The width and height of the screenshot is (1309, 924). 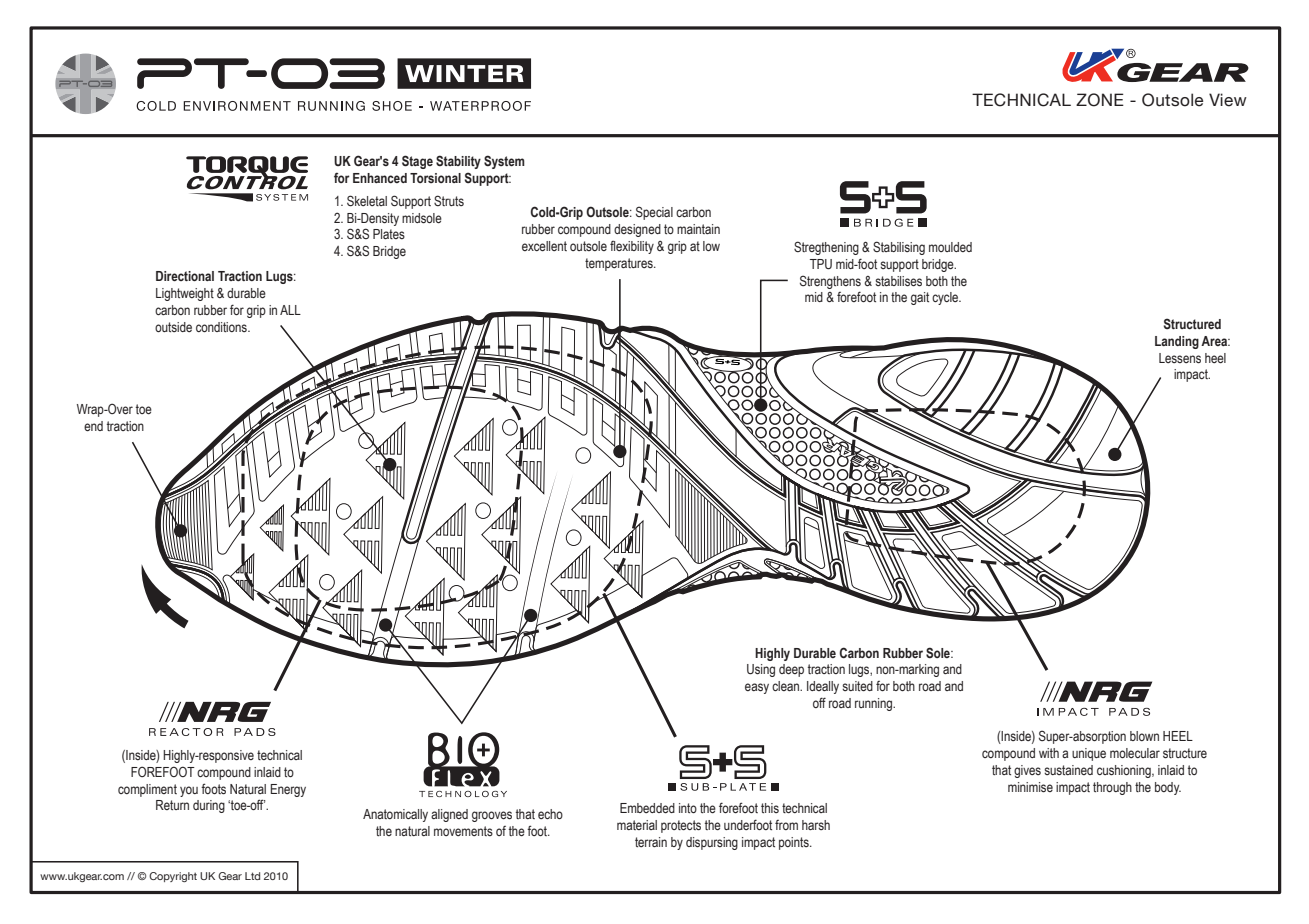 What do you see at coordinates (185, 294) in the screenshot?
I see `Lightweight` at bounding box center [185, 294].
